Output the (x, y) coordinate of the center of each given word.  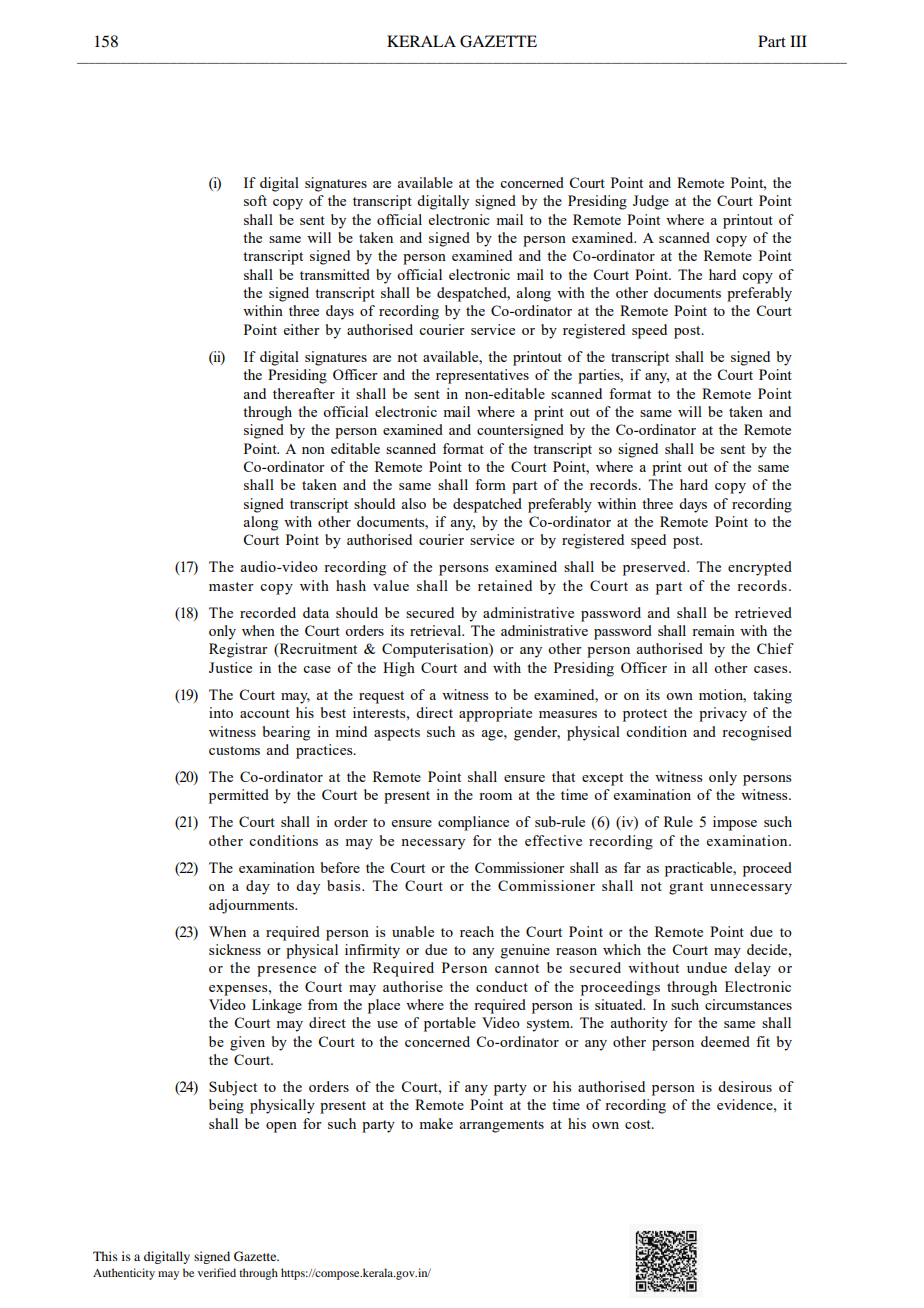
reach (477, 931)
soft (255, 200)
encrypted (760, 568)
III (798, 41)
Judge (651, 202)
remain (713, 630)
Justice (230, 667)
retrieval (437, 630)
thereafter (304, 393)
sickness (235, 949)
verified (217, 1272)
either (302, 329)
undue (707, 967)
